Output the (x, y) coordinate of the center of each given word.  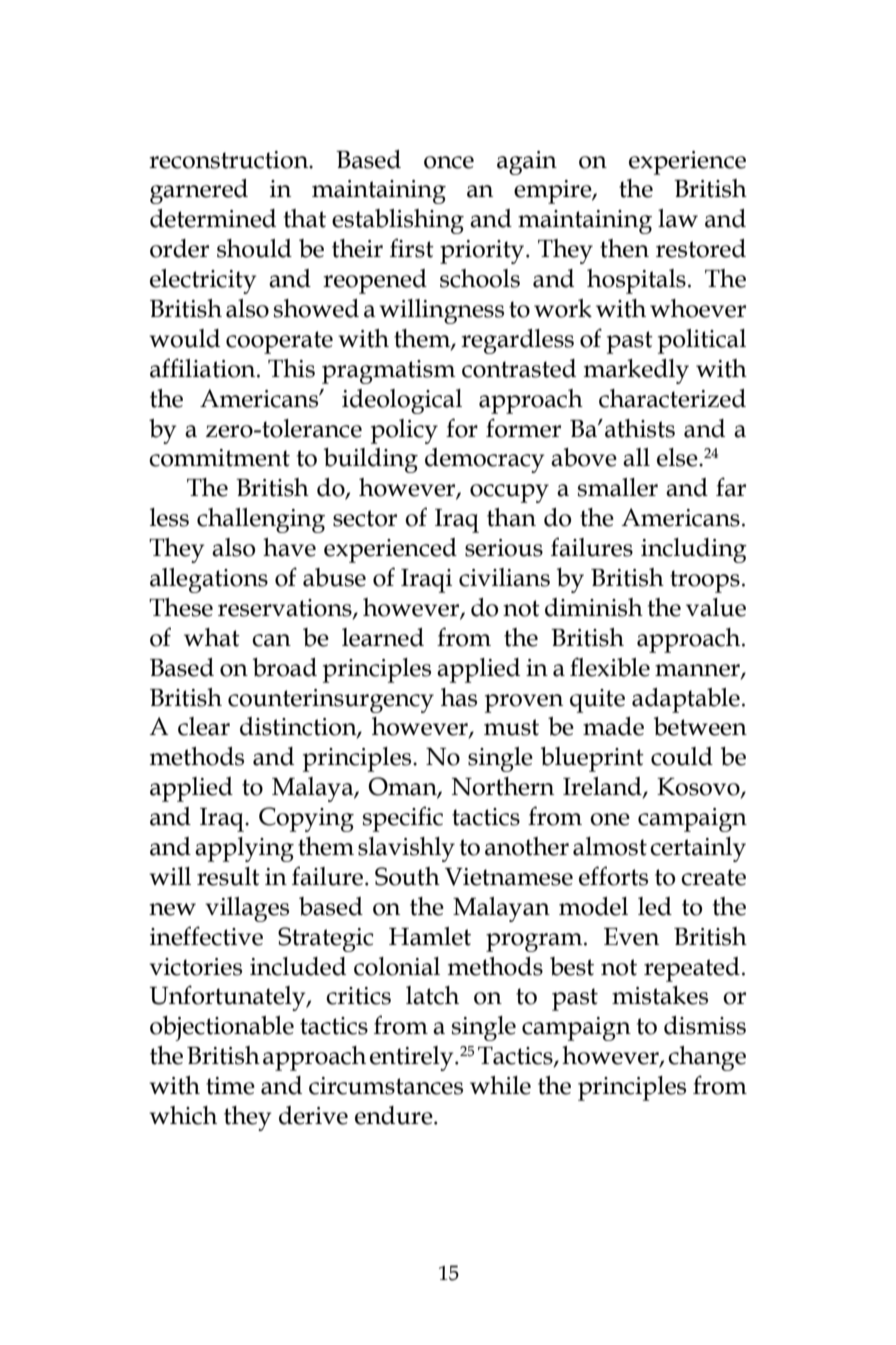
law (678, 218)
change (707, 1058)
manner (698, 671)
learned (383, 637)
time (230, 1086)
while (500, 1085)
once (449, 162)
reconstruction (230, 160)
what (212, 637)
